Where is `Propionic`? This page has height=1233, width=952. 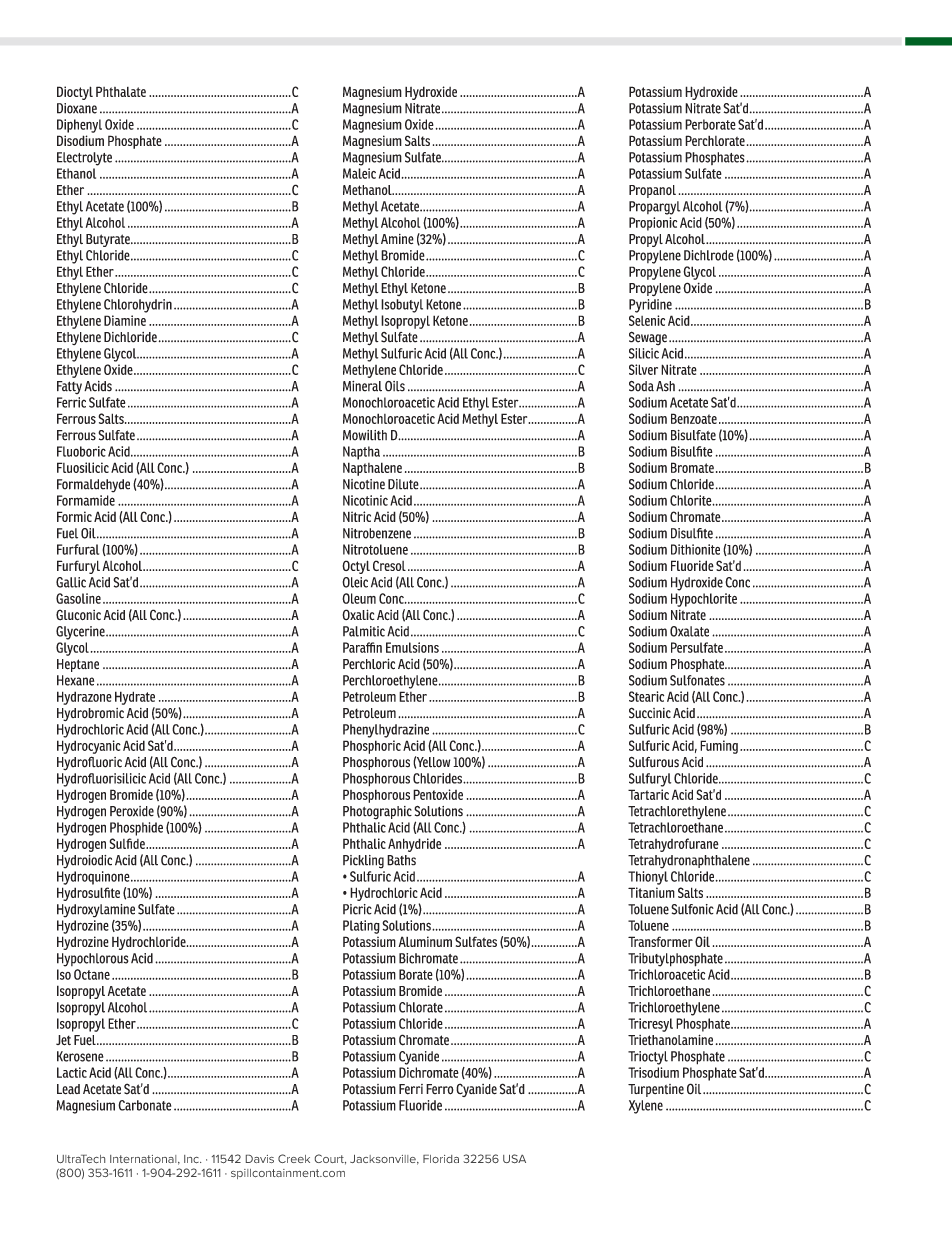 Propionic is located at coordinates (653, 224).
